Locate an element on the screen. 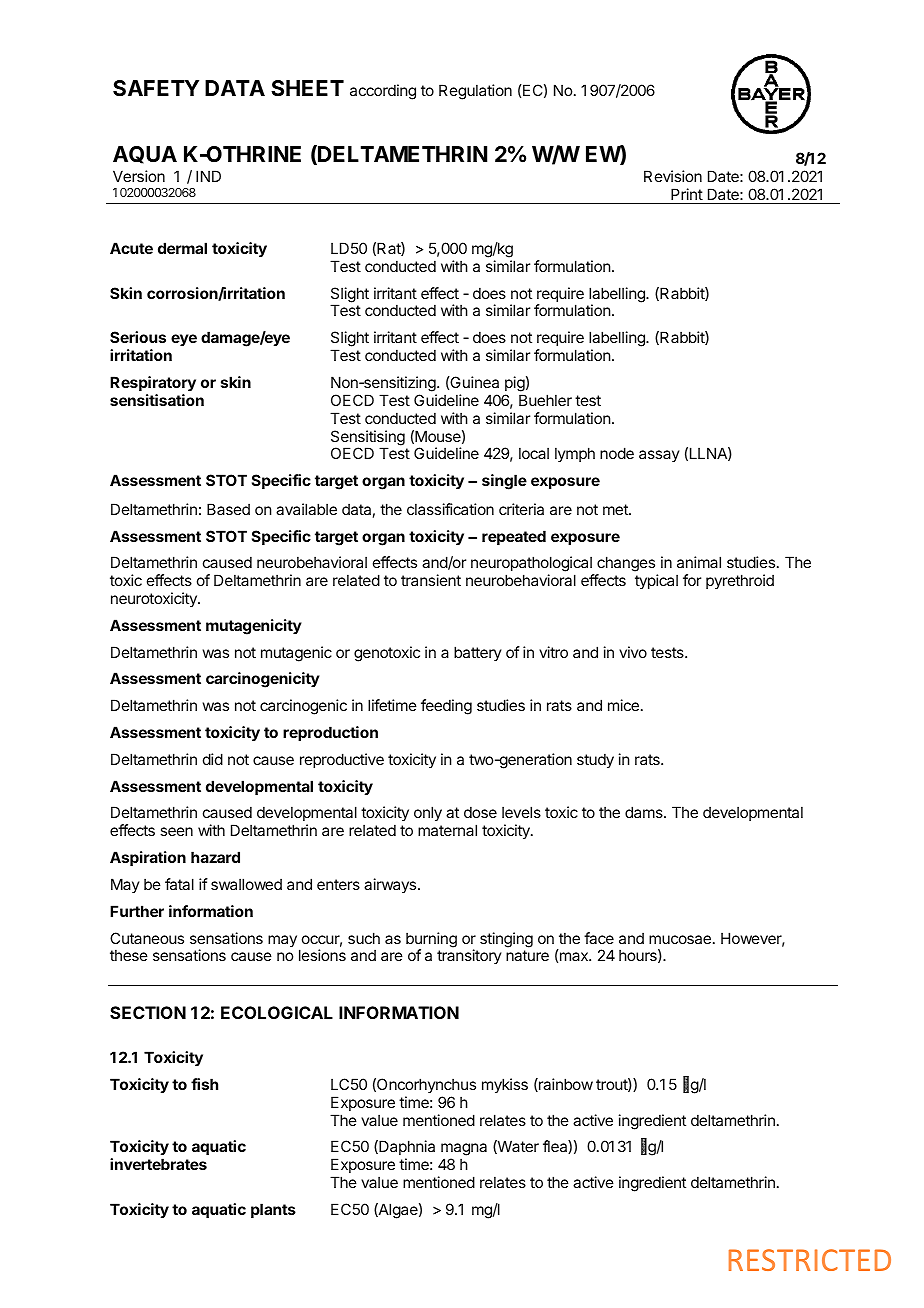 The image size is (924, 1308). did is located at coordinates (213, 759).
